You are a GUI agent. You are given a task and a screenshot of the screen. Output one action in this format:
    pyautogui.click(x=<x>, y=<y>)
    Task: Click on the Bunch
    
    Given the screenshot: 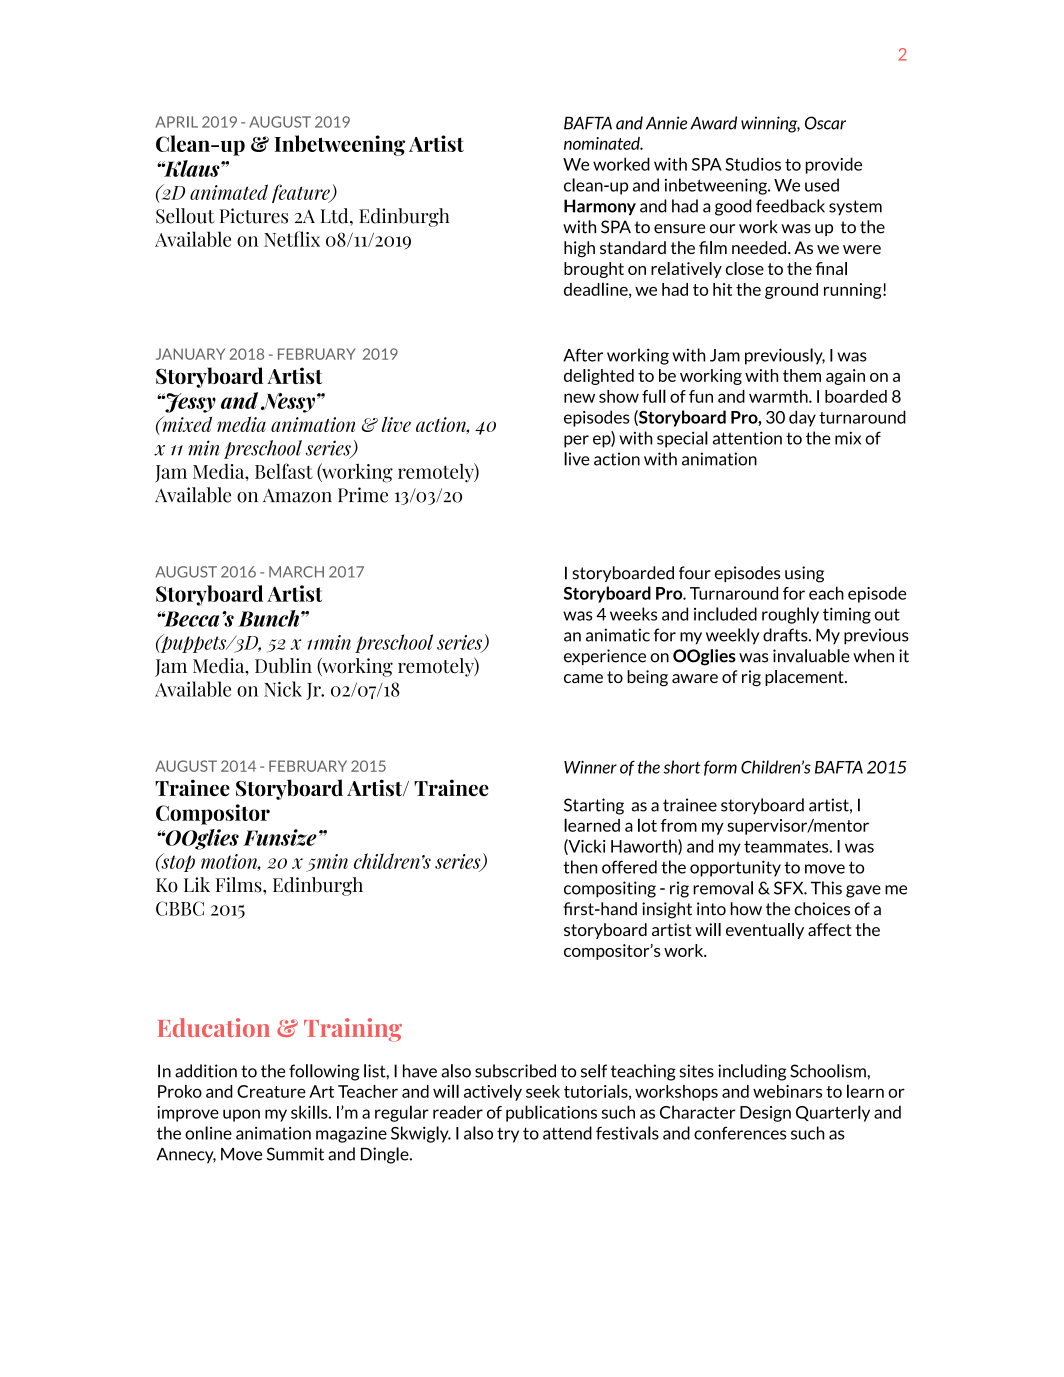 What is the action you would take?
    pyautogui.click(x=268, y=618)
